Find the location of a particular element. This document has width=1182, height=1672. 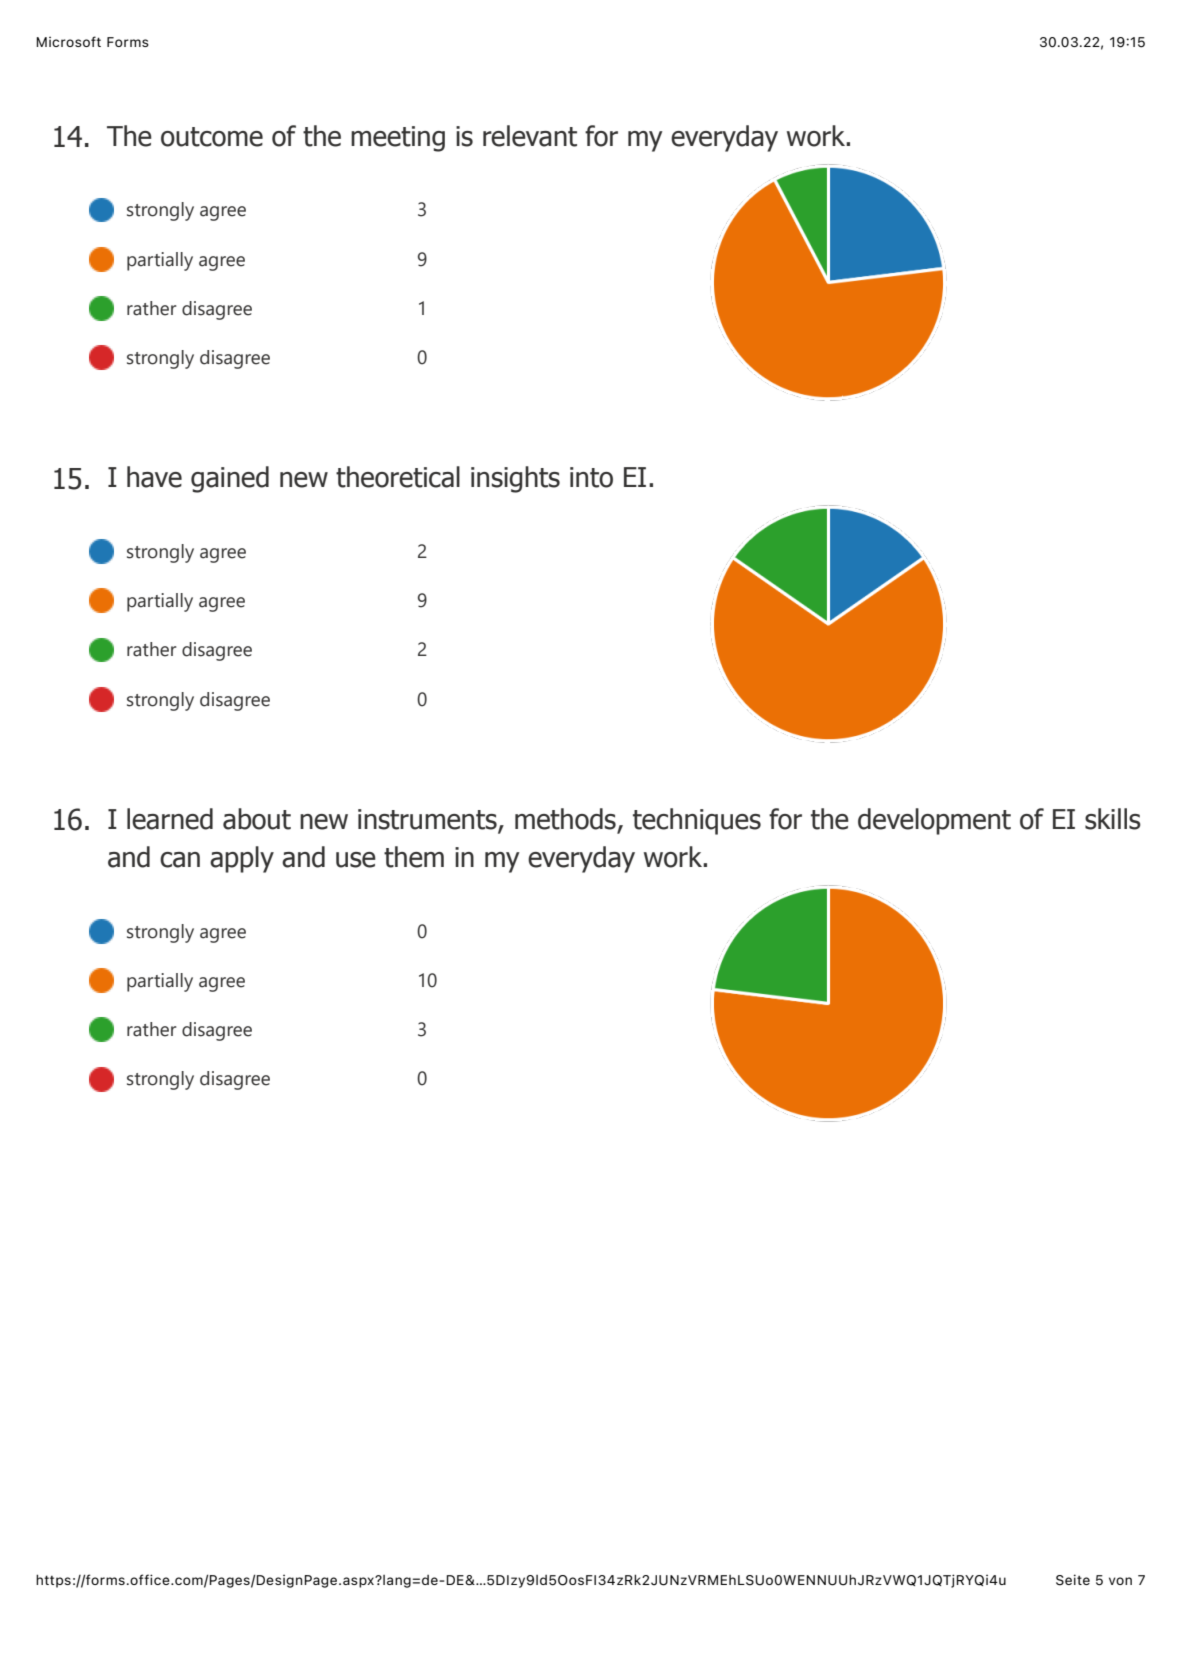

Seite is located at coordinates (1073, 1580).
